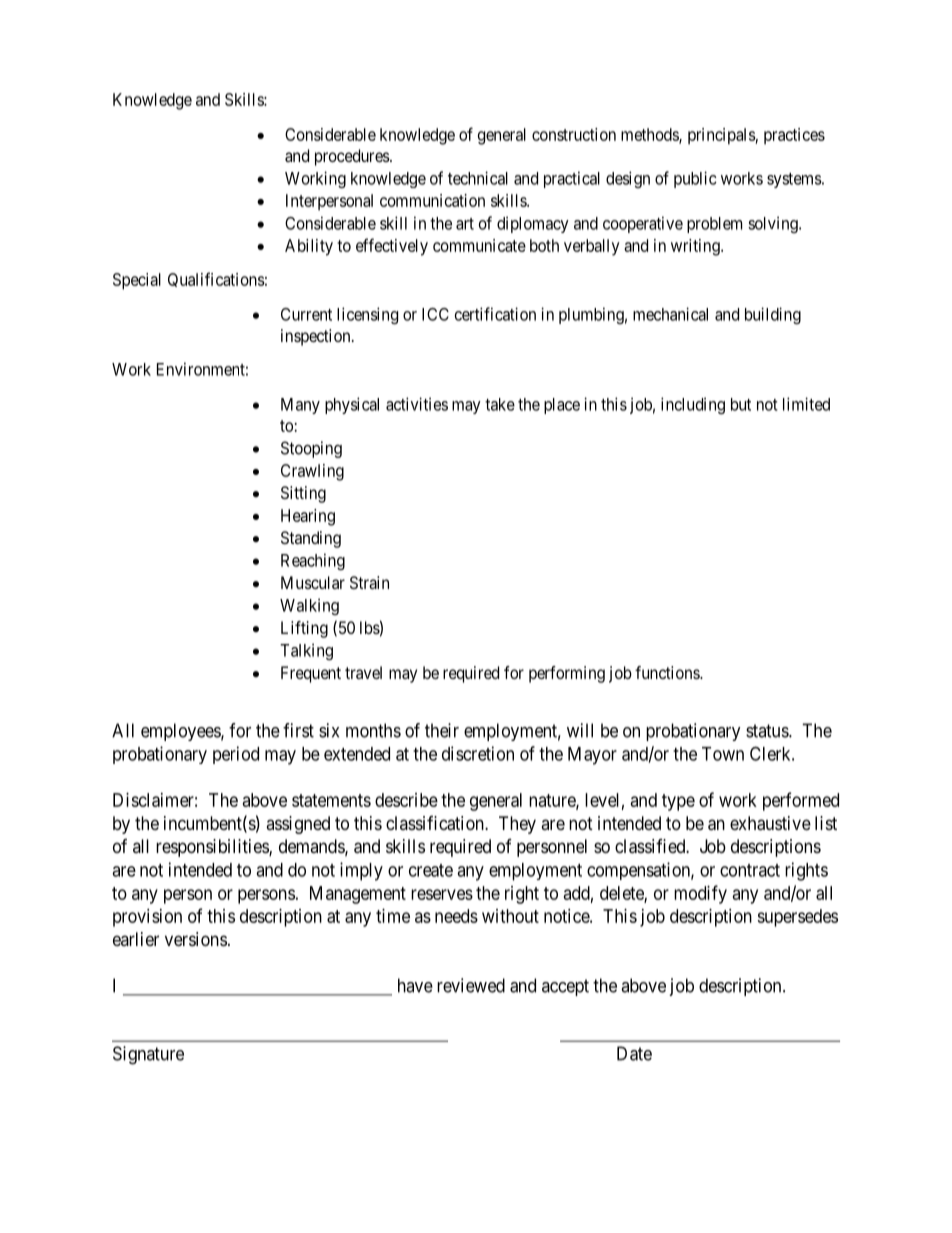  I want to click on versions, so click(196, 939).
